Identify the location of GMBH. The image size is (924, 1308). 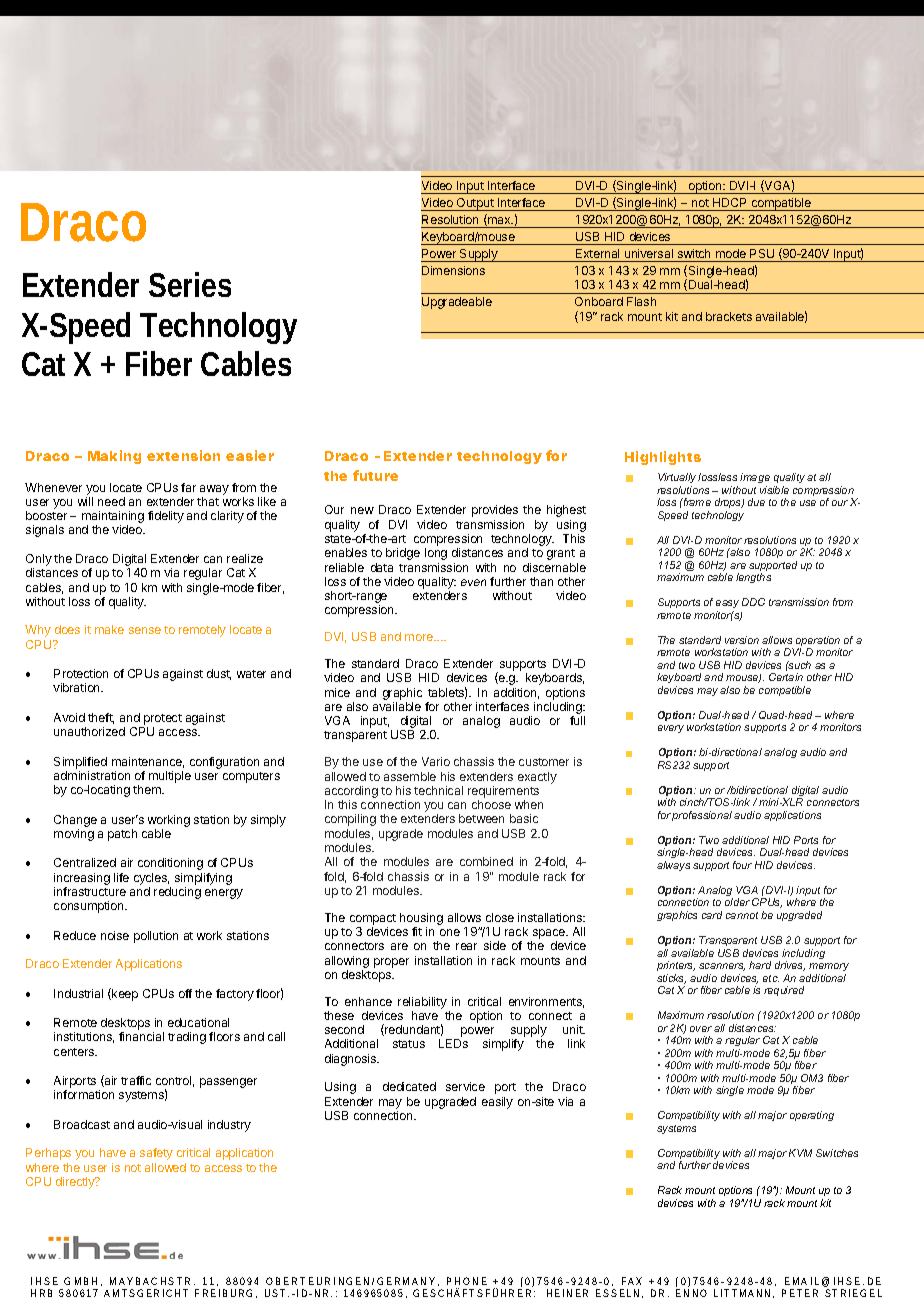
(80, 1281).
